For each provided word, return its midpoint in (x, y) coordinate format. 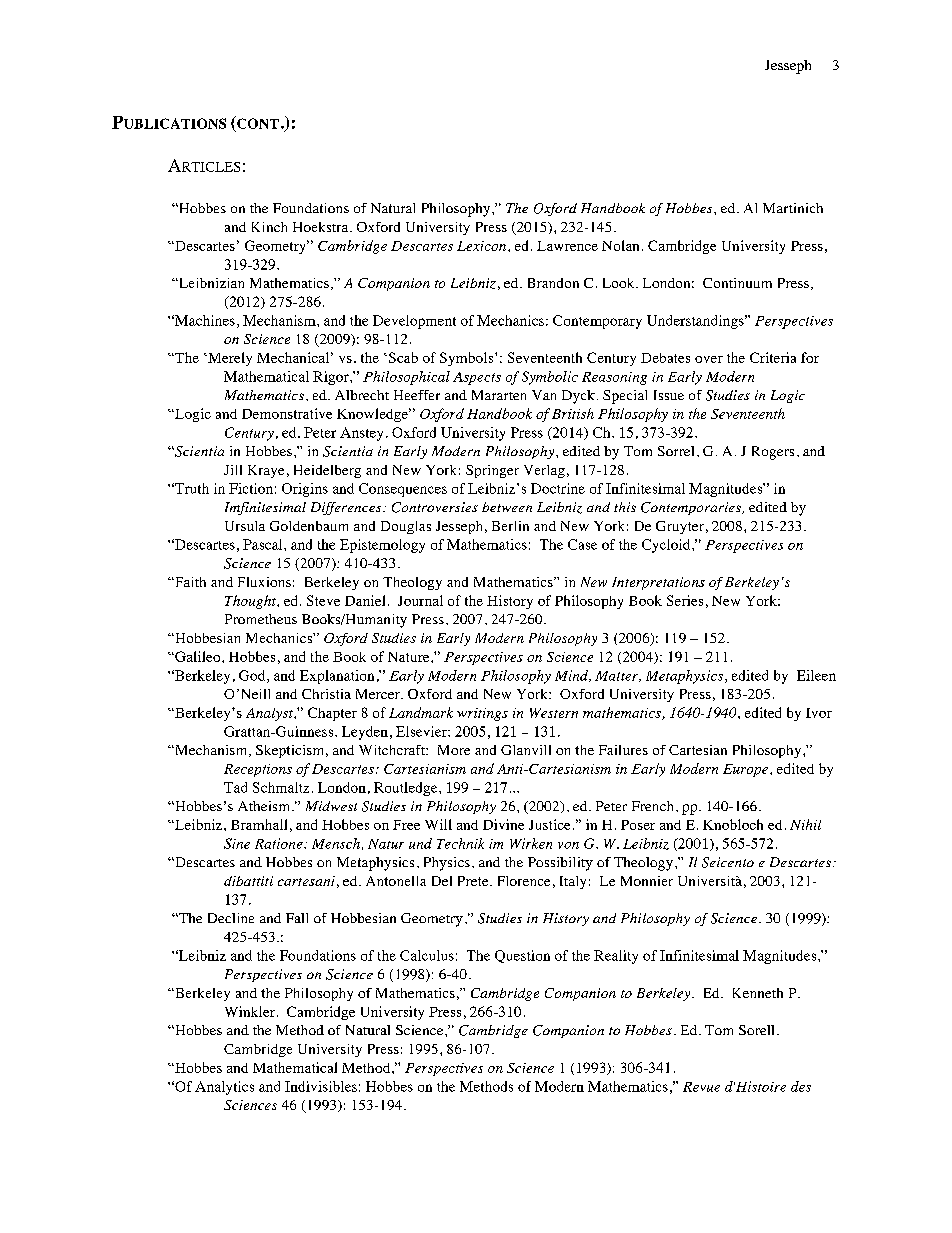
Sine (237, 843)
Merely (229, 359)
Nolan (620, 245)
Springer (492, 471)
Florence (524, 881)
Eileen (816, 675)
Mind (573, 676)
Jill (233, 470)
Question (522, 956)
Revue (701, 1087)
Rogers (773, 453)
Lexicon (483, 246)
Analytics (224, 1088)
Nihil (805, 824)
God (253, 676)
